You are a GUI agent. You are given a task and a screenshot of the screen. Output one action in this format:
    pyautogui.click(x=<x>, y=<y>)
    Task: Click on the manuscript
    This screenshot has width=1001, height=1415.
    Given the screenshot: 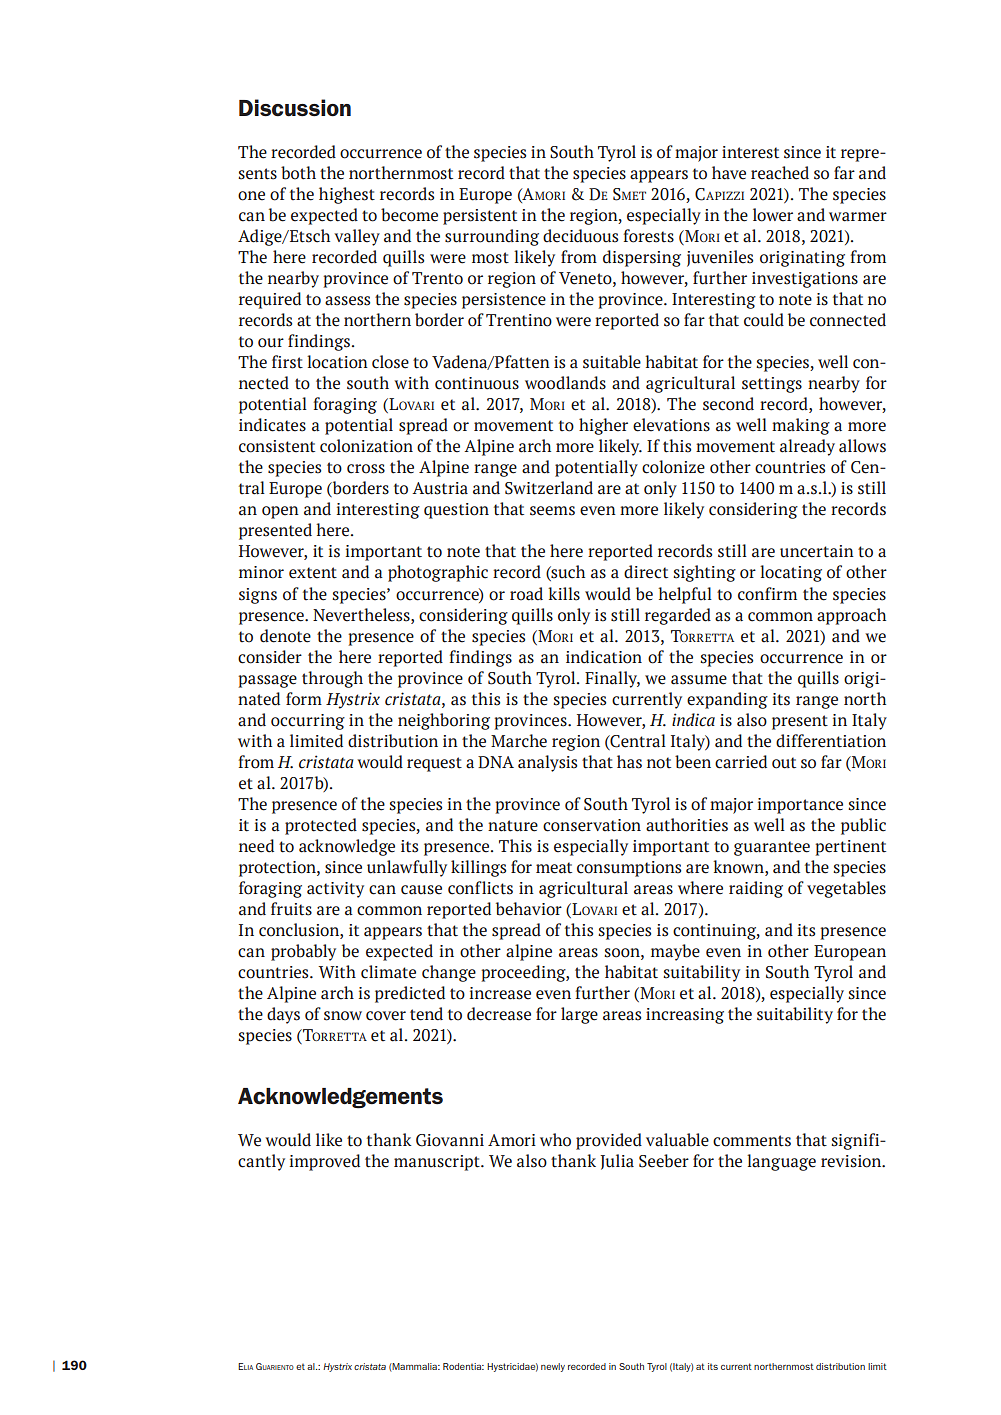 What is the action you would take?
    pyautogui.click(x=438, y=1163)
